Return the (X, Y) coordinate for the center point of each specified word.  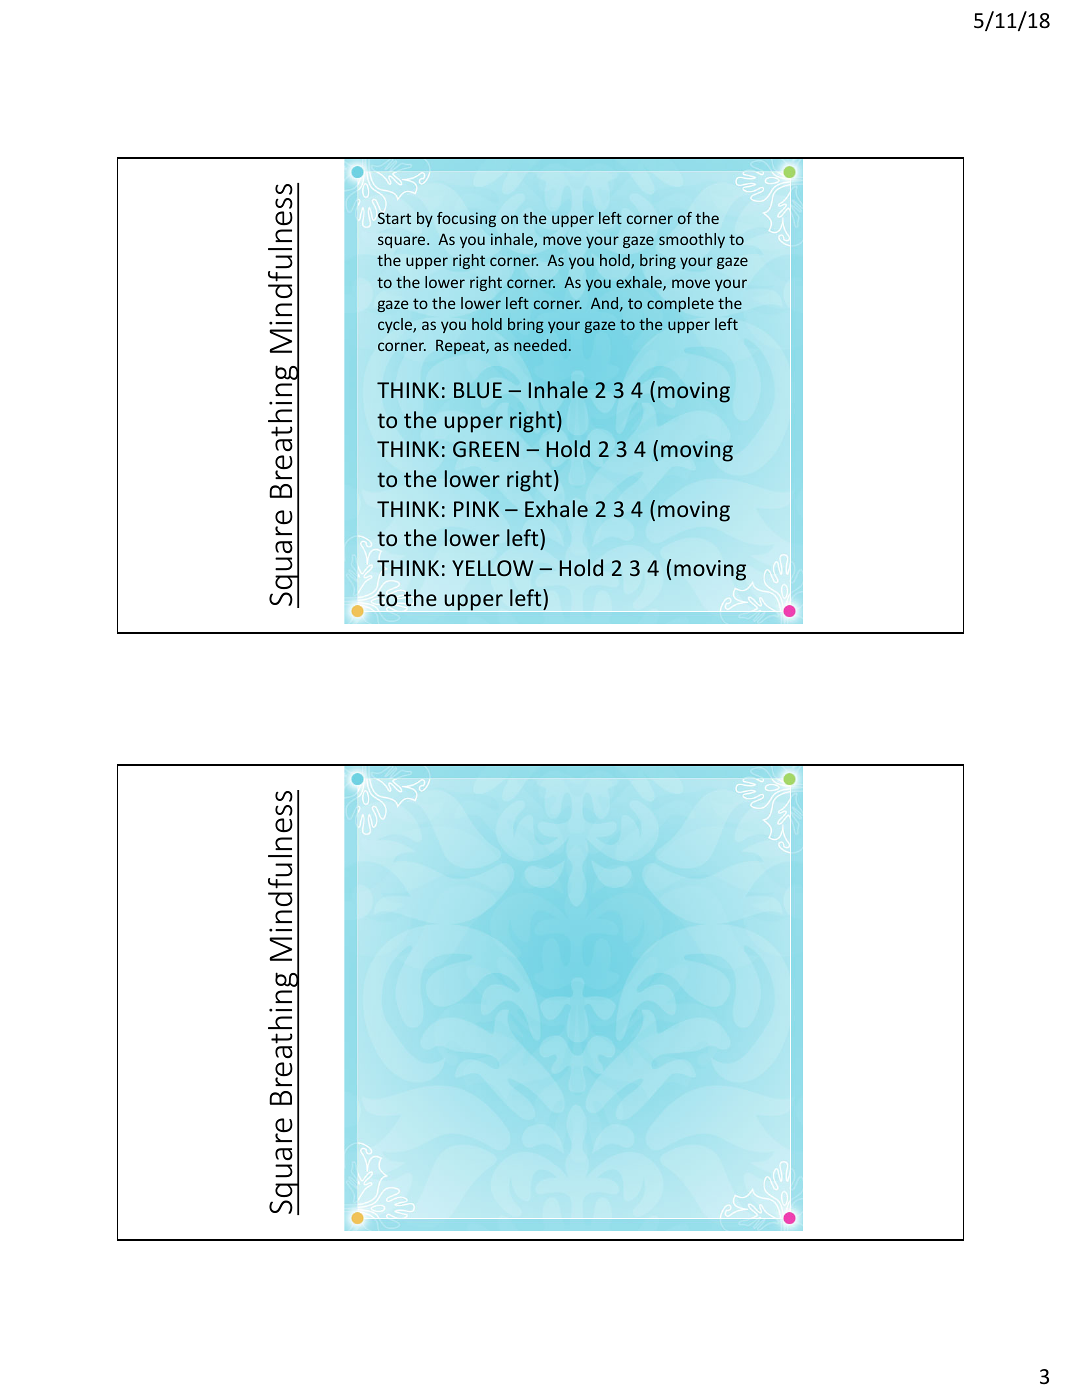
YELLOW (493, 568)
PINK (476, 509)
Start (394, 218)
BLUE (478, 390)
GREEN (486, 449)
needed (540, 345)
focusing (466, 219)
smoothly (692, 240)
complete (680, 304)
